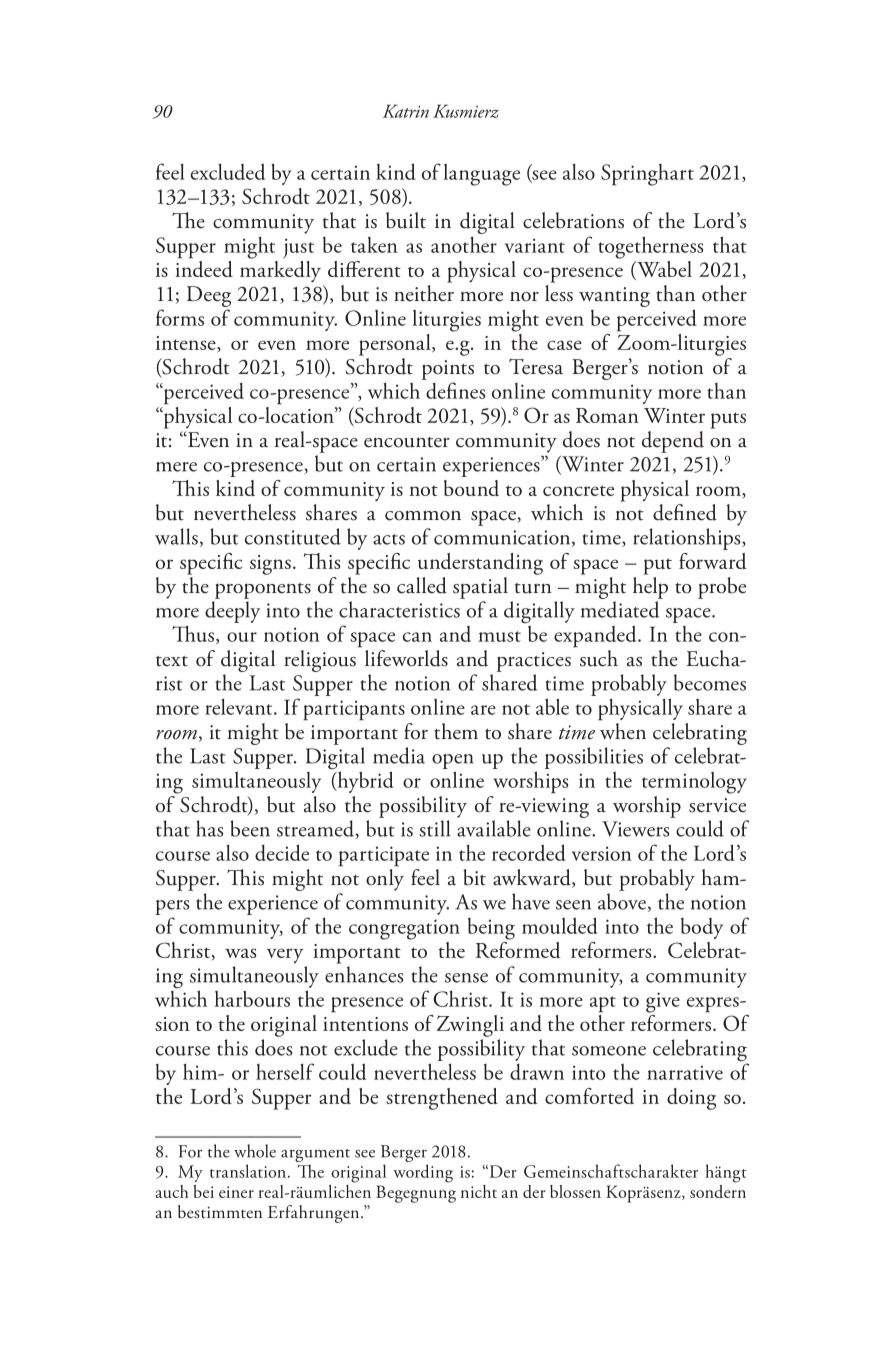  I want to click on deeply, so click(232, 612).
